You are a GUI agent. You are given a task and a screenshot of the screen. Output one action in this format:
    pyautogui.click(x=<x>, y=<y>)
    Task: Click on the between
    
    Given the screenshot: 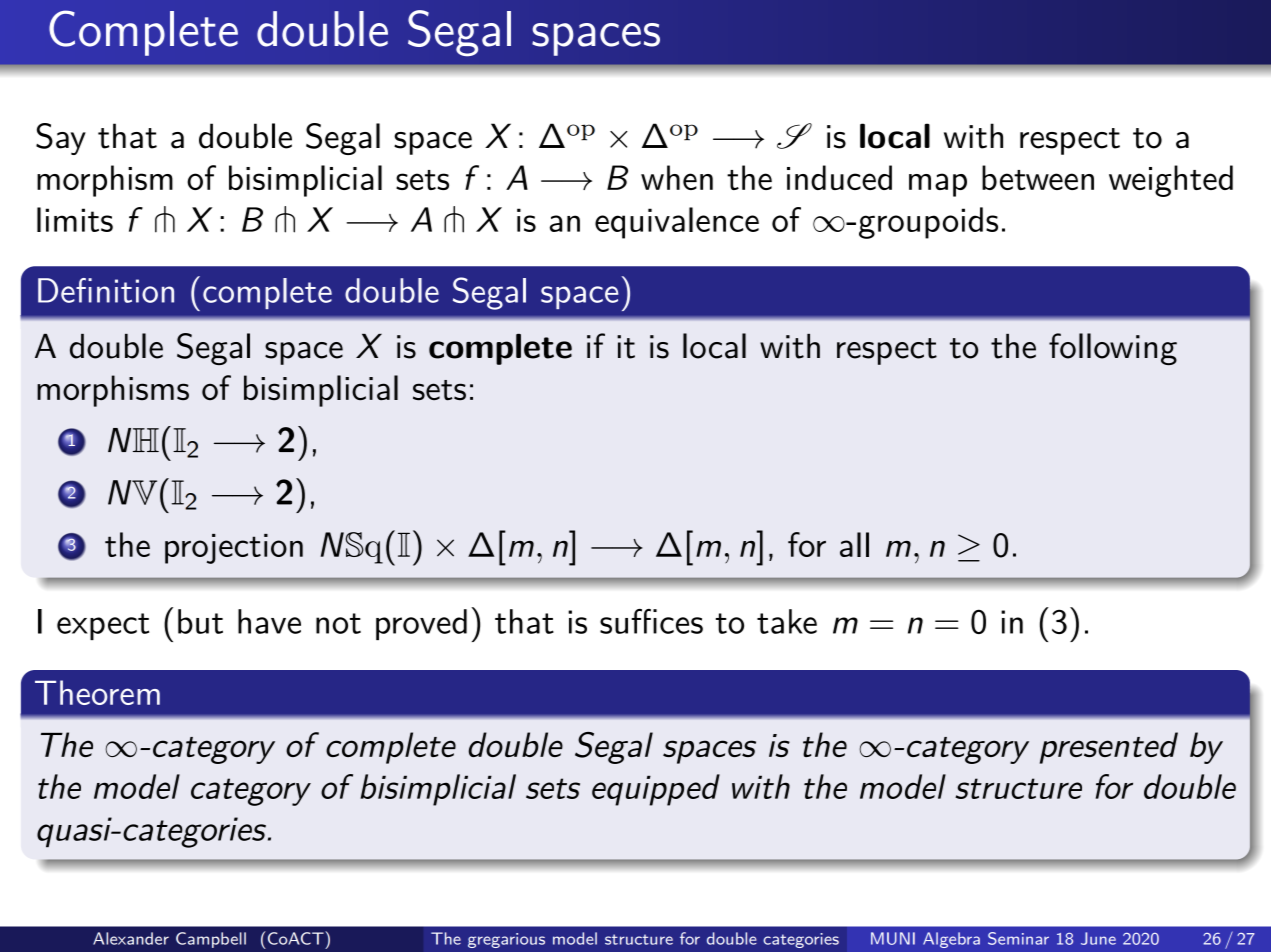 What is the action you would take?
    pyautogui.click(x=1038, y=177)
